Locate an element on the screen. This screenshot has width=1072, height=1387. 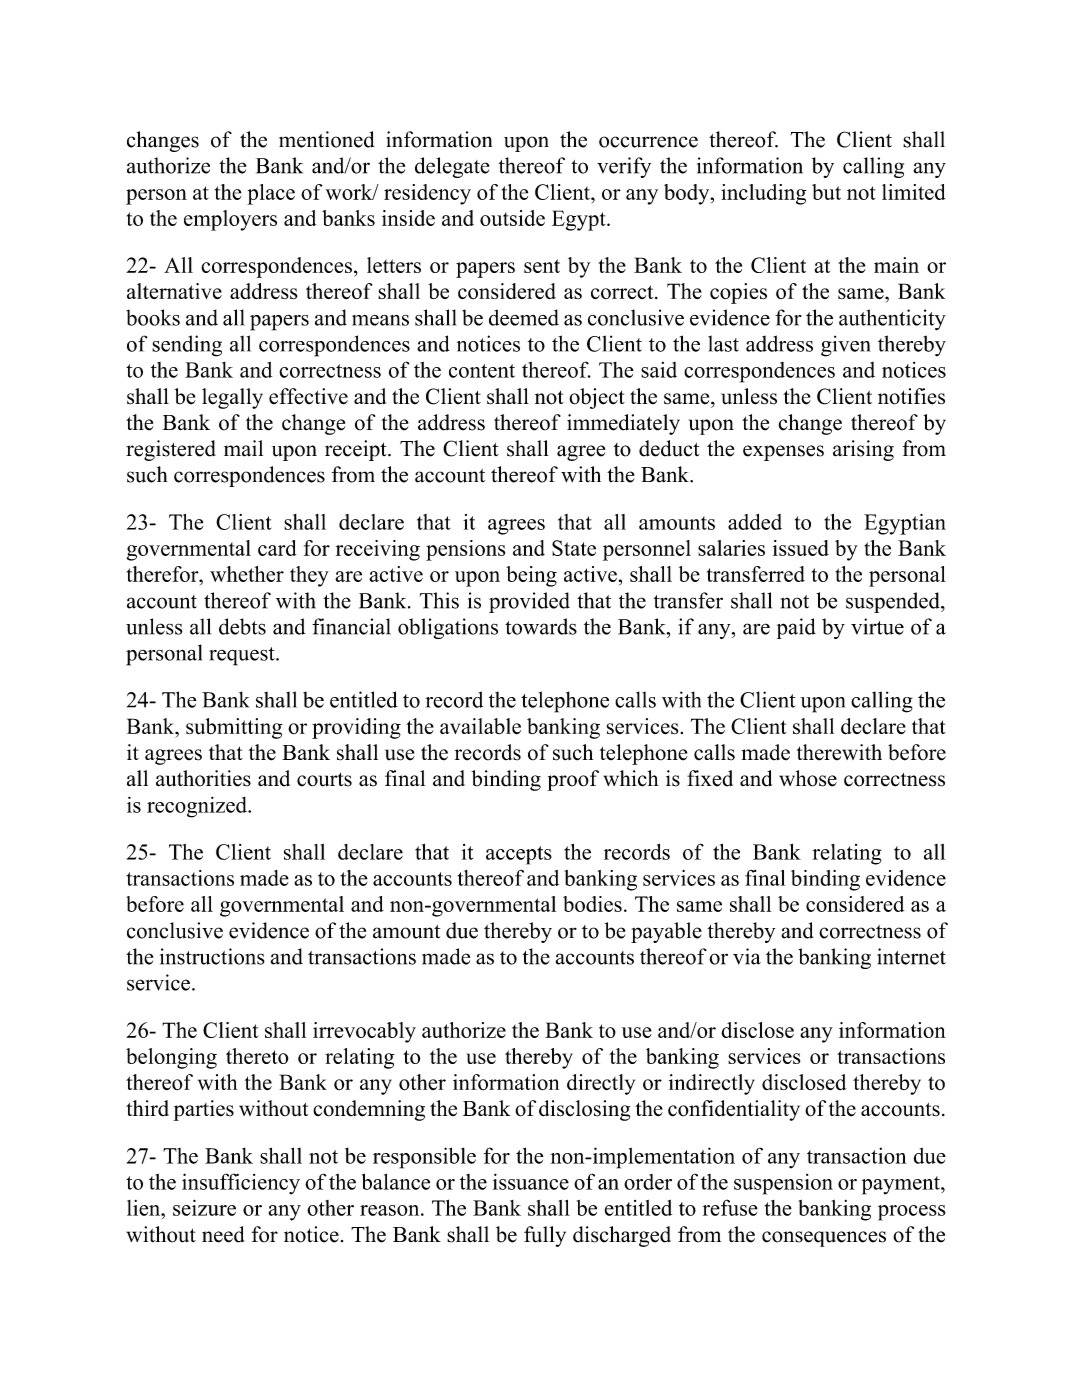
place is located at coordinates (271, 194).
